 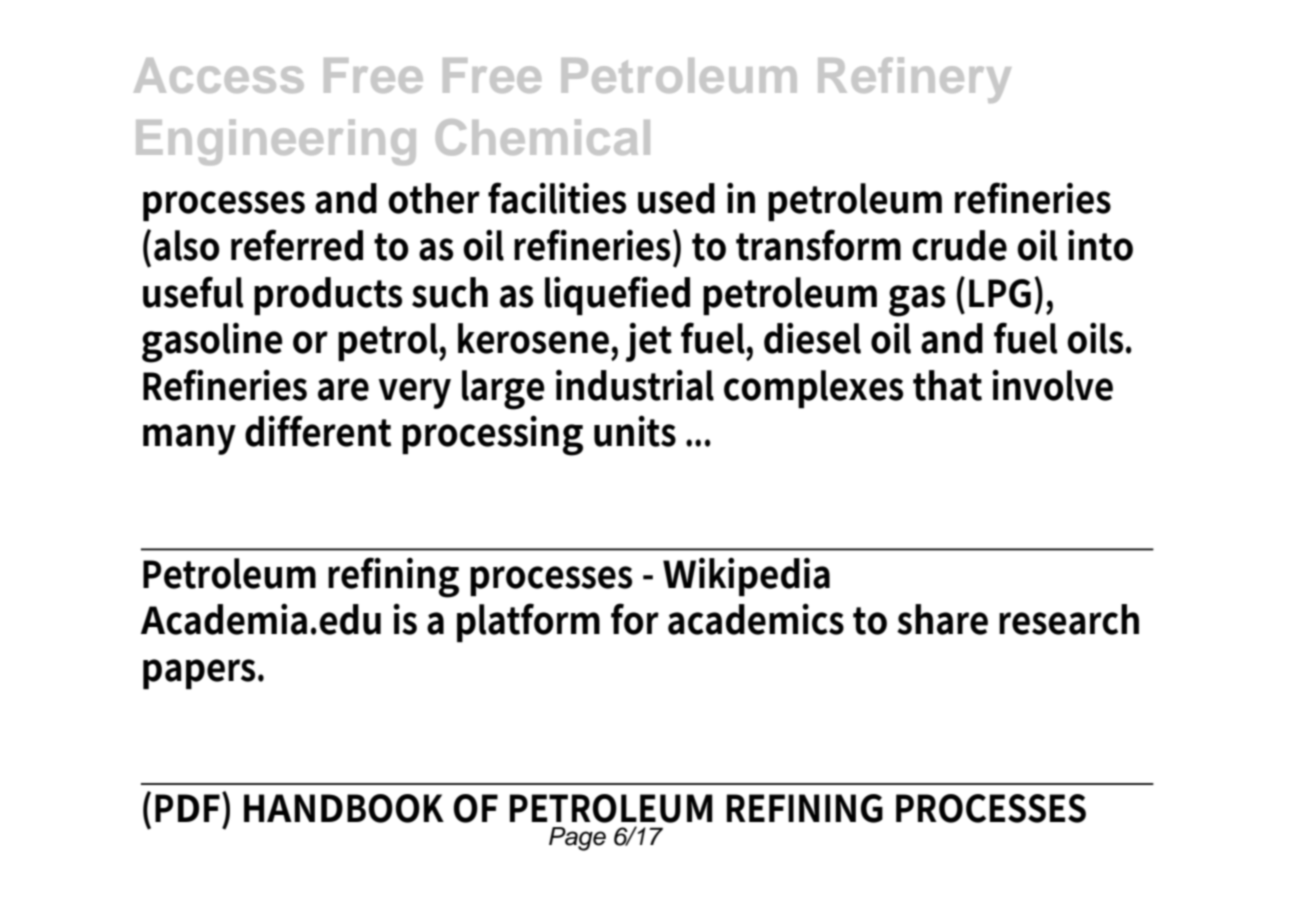 I want to click on Chemical, so click(x=543, y=137).
